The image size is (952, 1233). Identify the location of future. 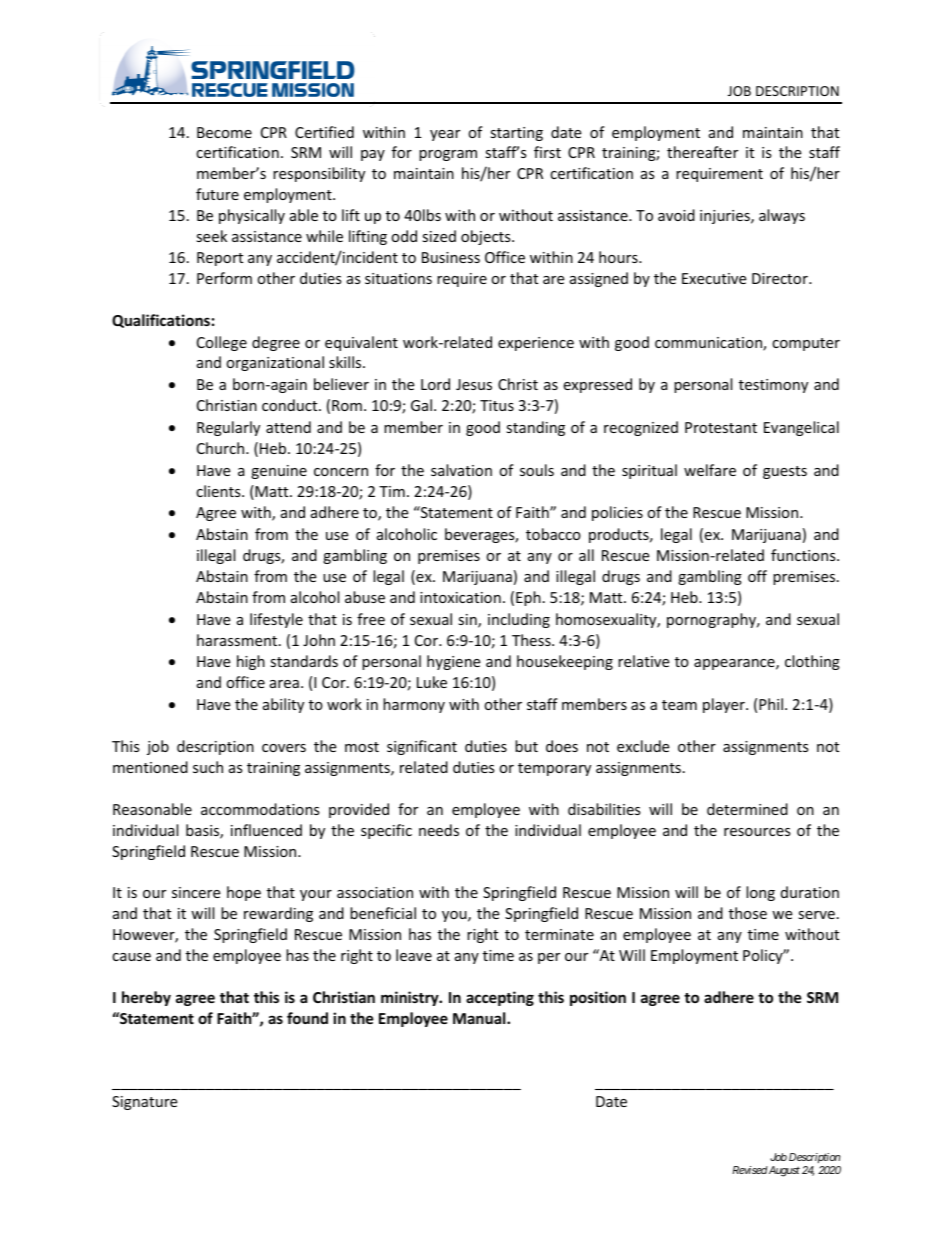
(217, 194).
